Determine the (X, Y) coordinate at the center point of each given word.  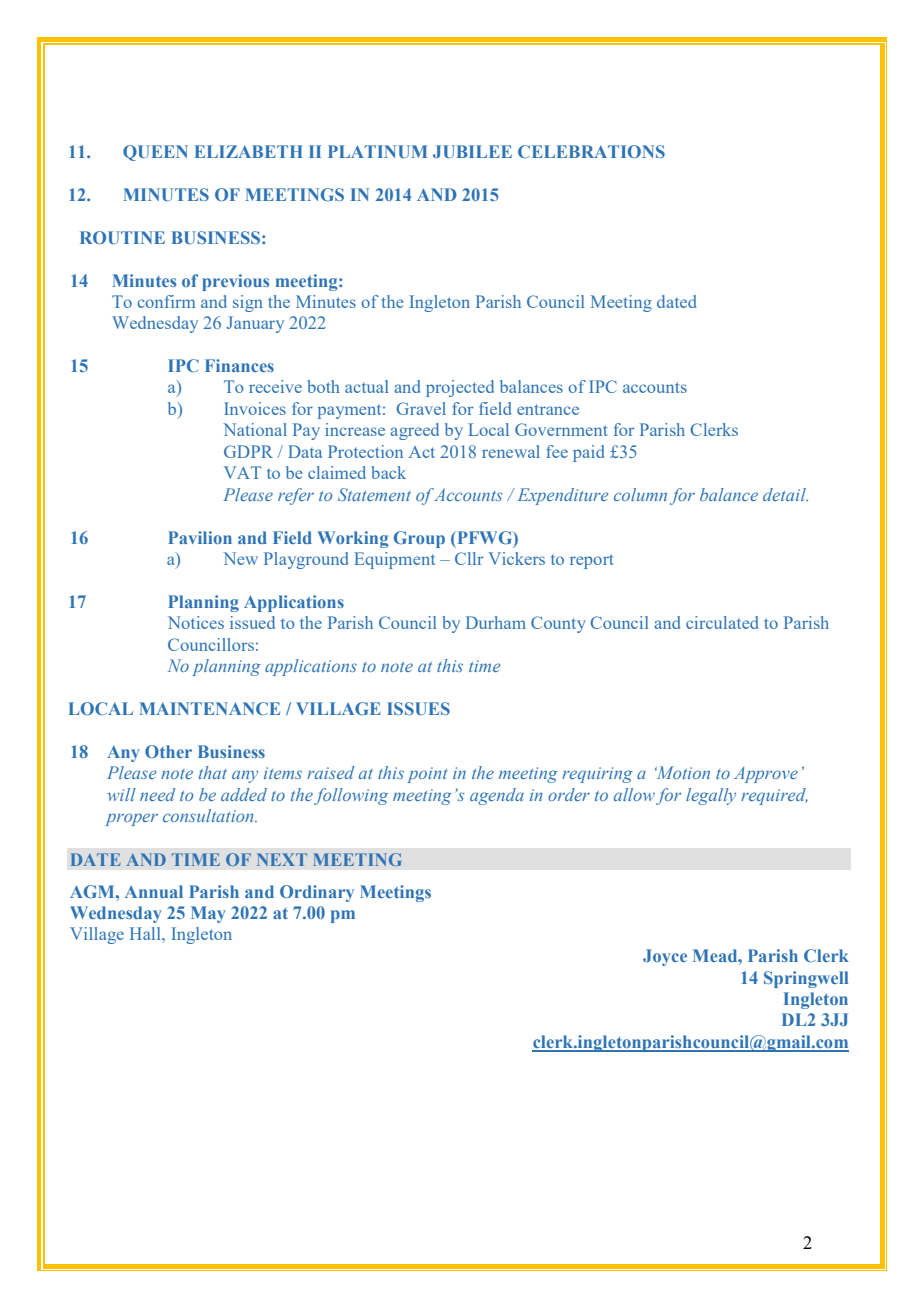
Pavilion (200, 537)
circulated (722, 622)
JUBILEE (472, 151)
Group (419, 539)
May (208, 914)
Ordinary (317, 893)
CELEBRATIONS (591, 151)
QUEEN (155, 153)
